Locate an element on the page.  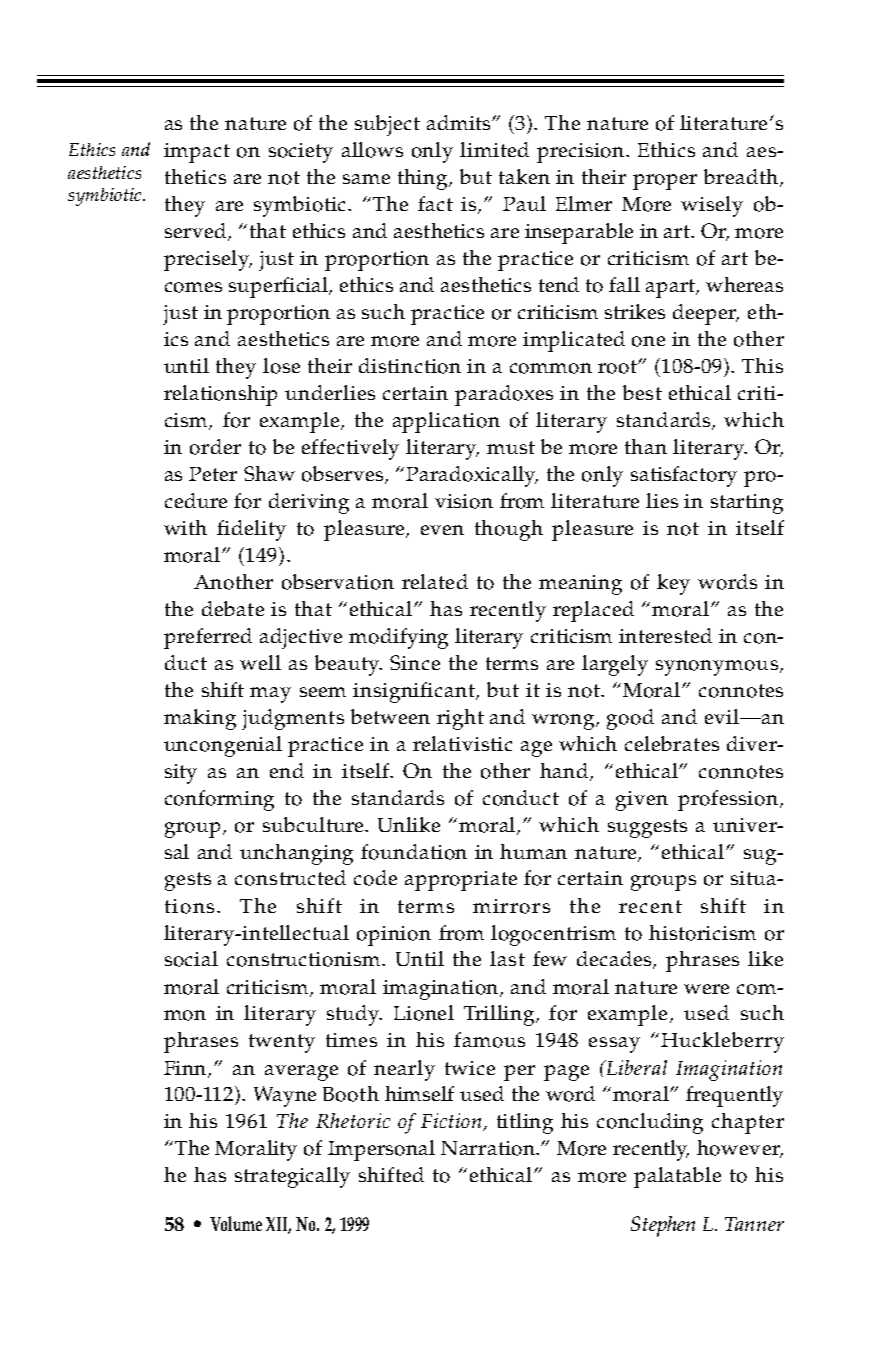
unchanging is located at coordinates (296, 854).
